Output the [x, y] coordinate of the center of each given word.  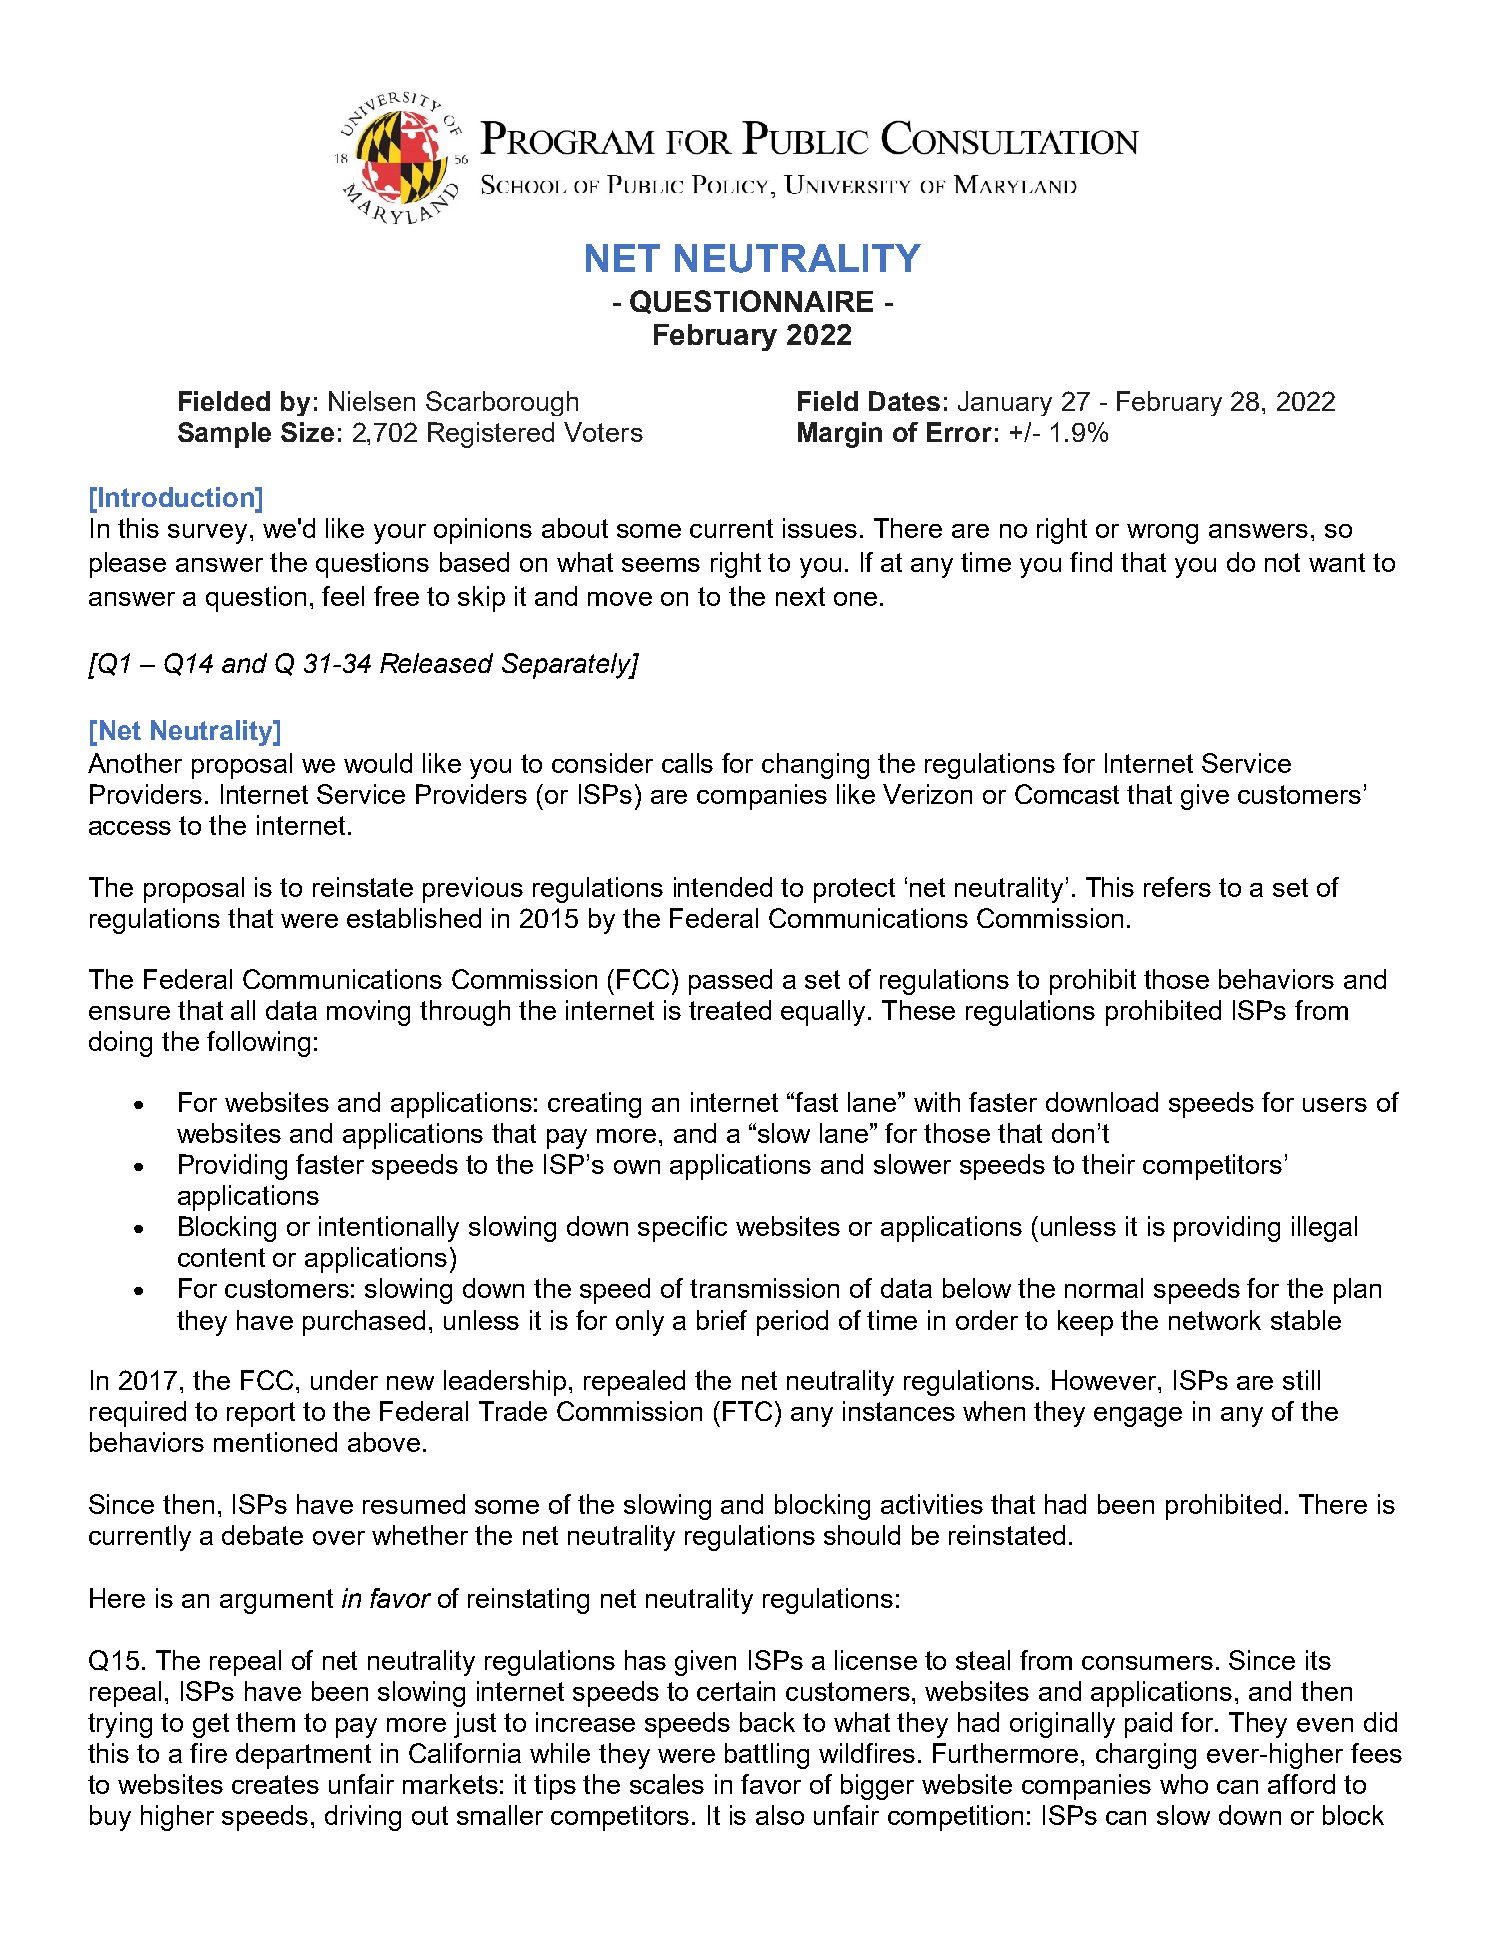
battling [767, 1756]
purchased [364, 1323]
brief [722, 1320]
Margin [840, 435]
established [414, 918]
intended [723, 887]
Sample [224, 435]
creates [275, 1784]
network [1215, 1320]
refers [1177, 887]
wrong [1162, 534]
